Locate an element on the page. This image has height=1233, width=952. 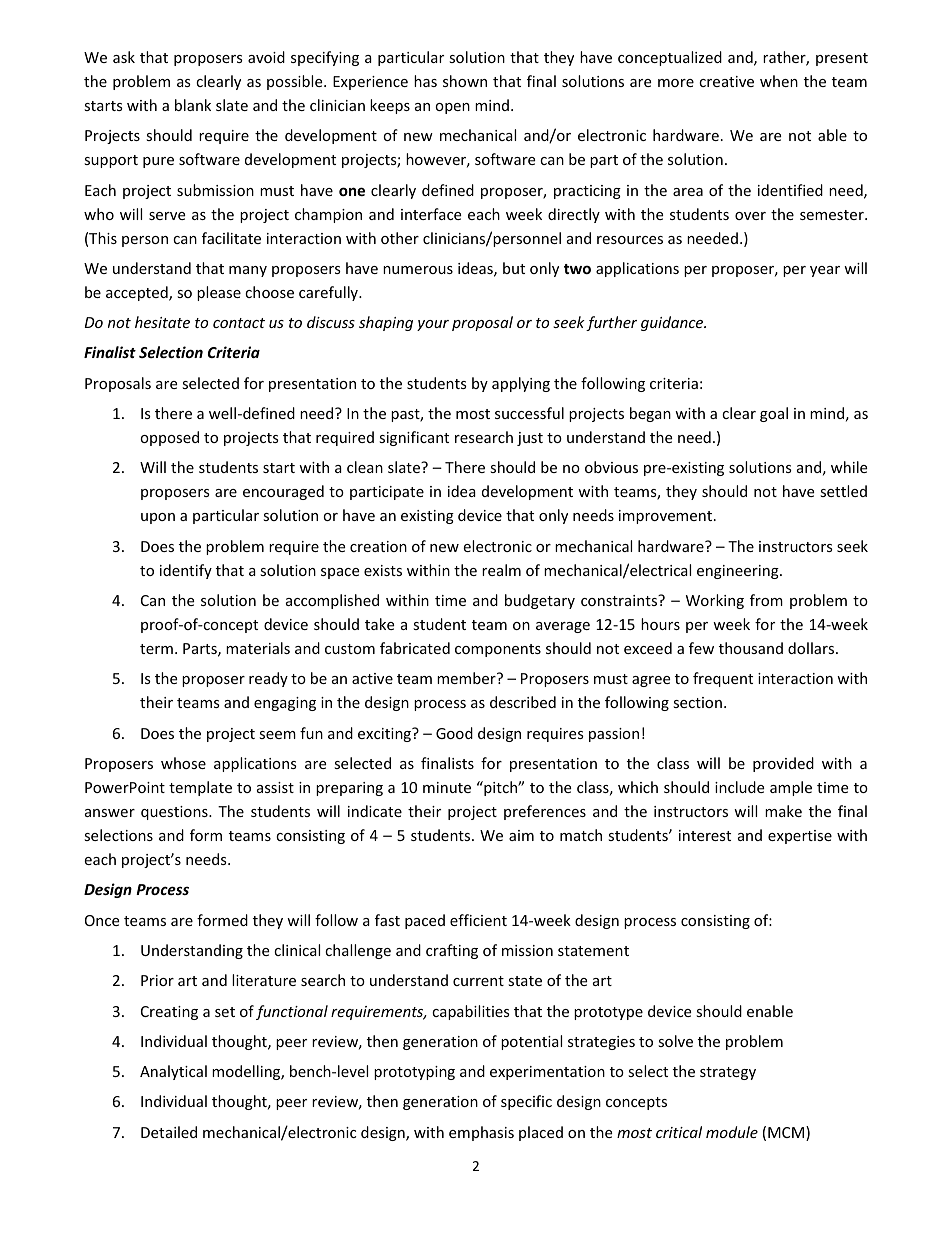
Analytical is located at coordinates (173, 1072).
